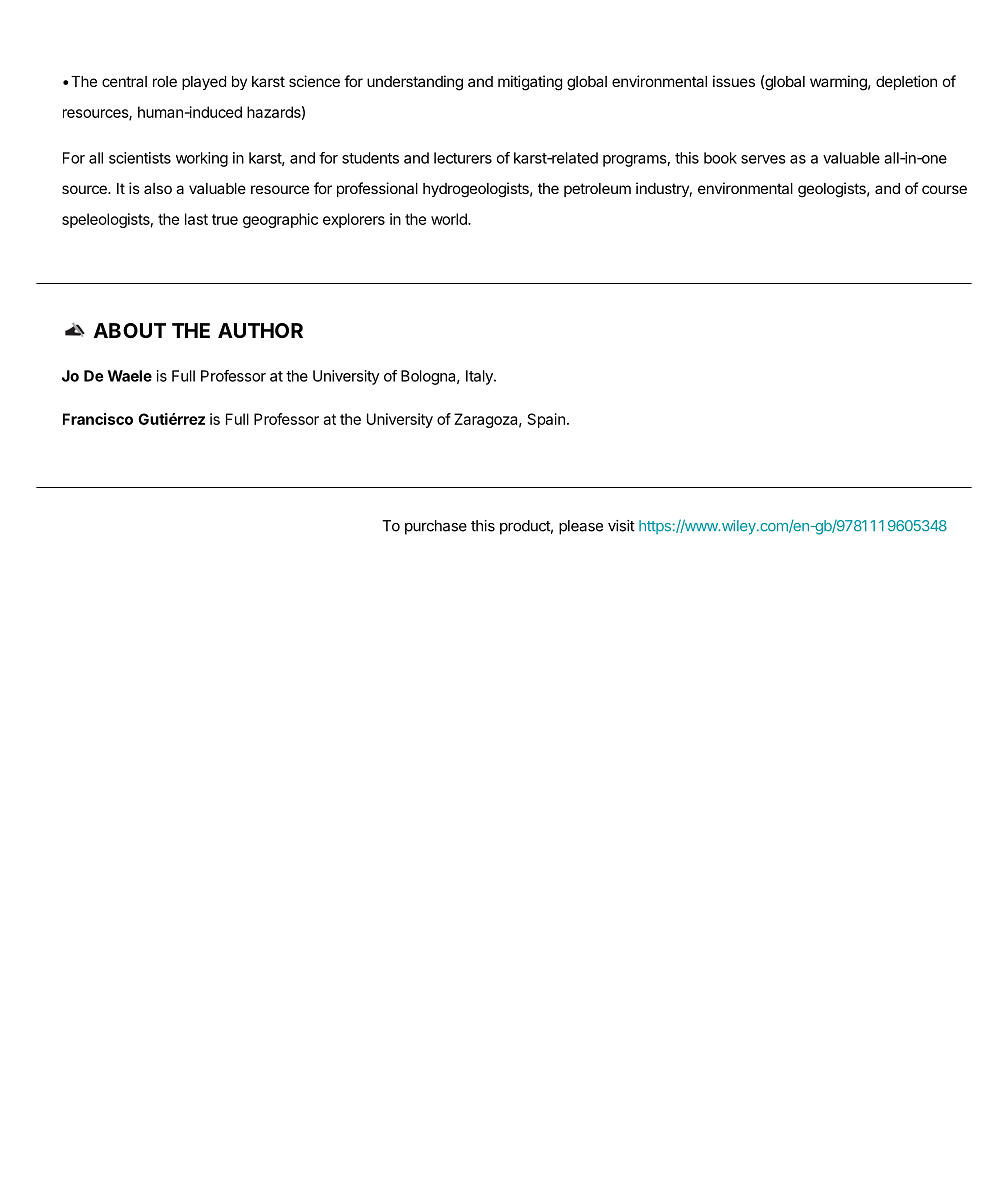 The height and width of the screenshot is (1192, 1008). Describe the element at coordinates (280, 220) in the screenshot. I see `geographic` at that location.
